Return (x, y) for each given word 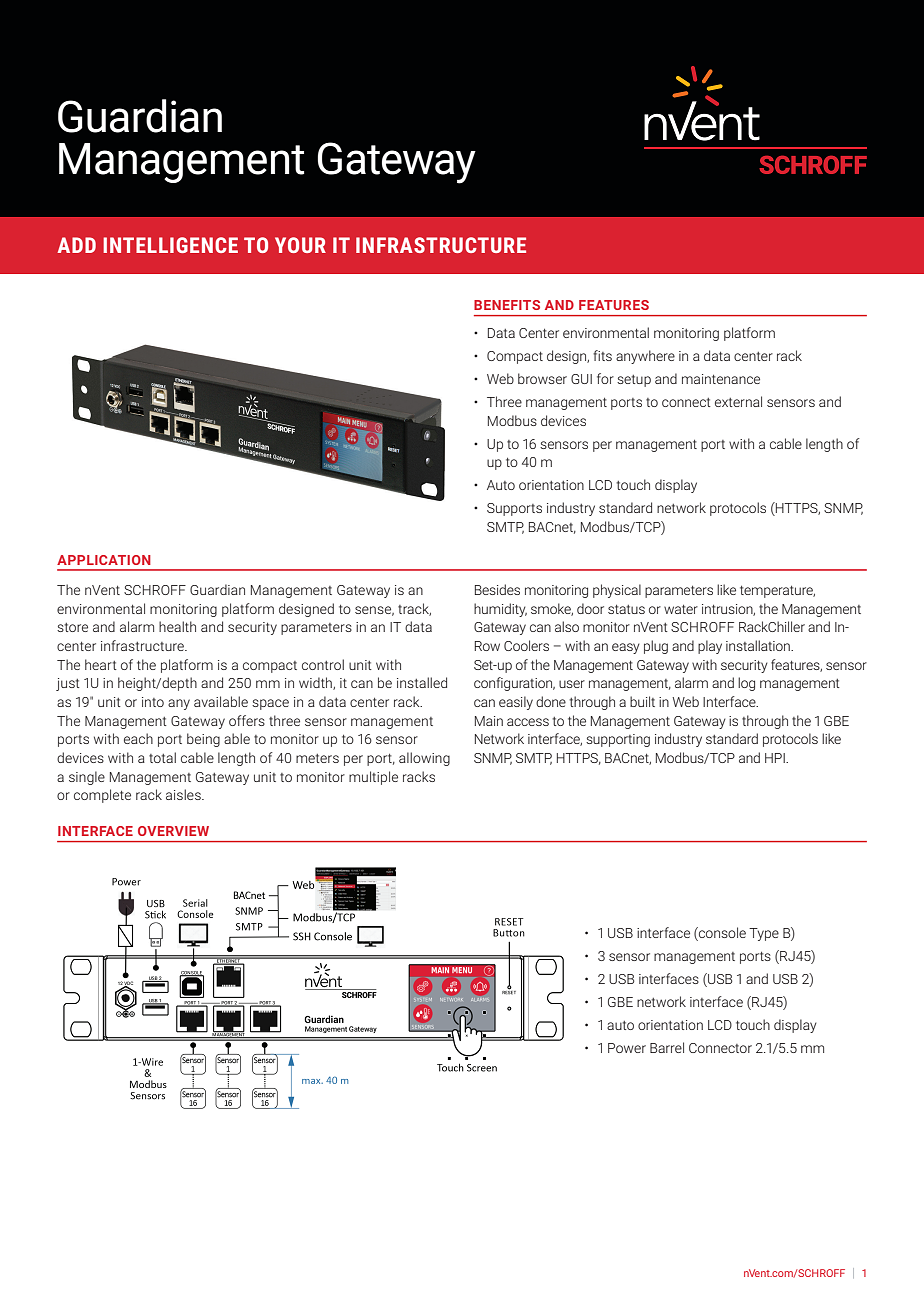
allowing (424, 759)
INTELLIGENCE (170, 245)
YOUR (300, 245)
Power (627, 1048)
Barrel (667, 1047)
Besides (497, 589)
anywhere (645, 357)
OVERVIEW (173, 831)
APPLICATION (104, 560)
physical (617, 591)
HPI (776, 758)
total (162, 757)
